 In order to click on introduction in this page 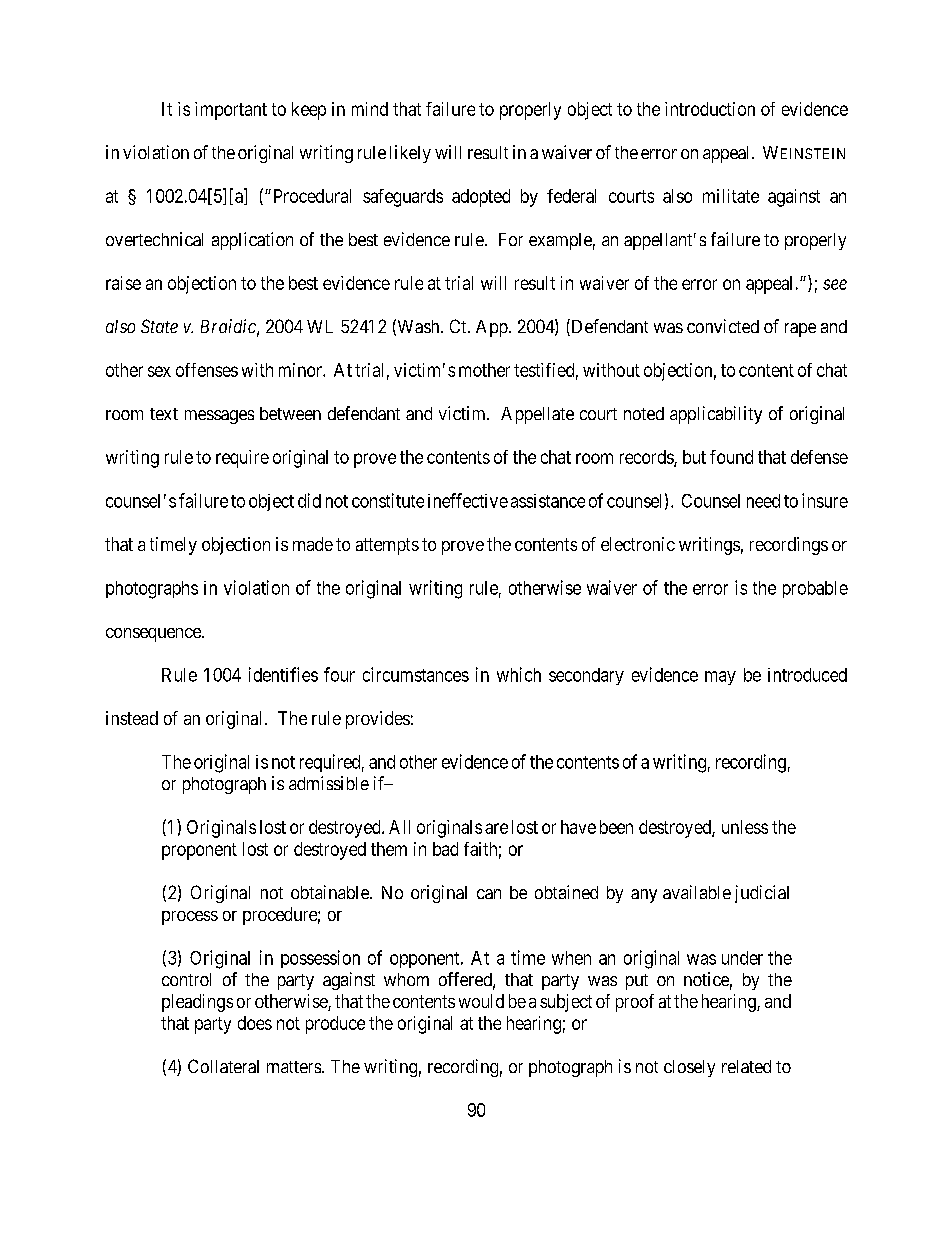, I will do `click(710, 109)`.
